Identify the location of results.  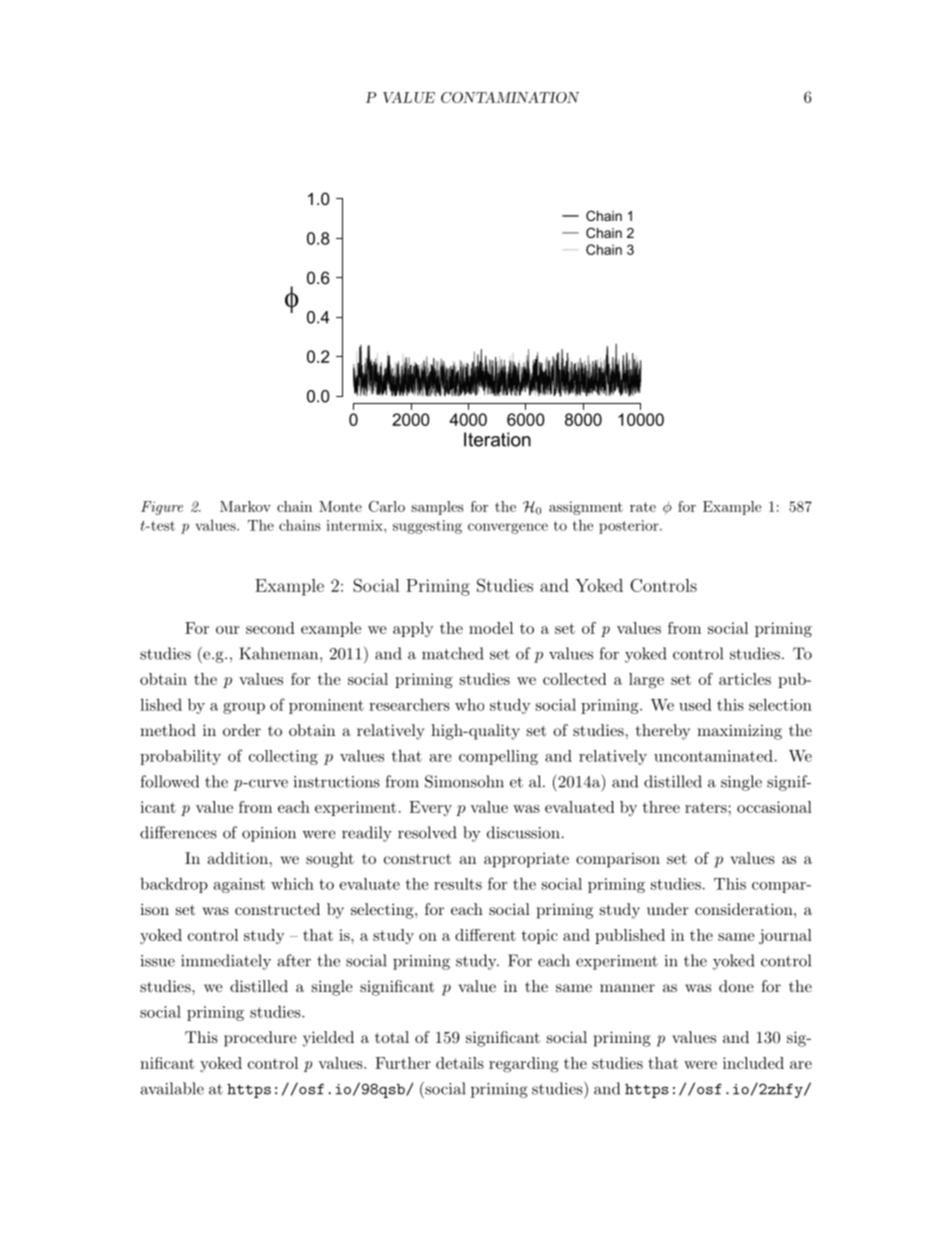
(458, 884).
